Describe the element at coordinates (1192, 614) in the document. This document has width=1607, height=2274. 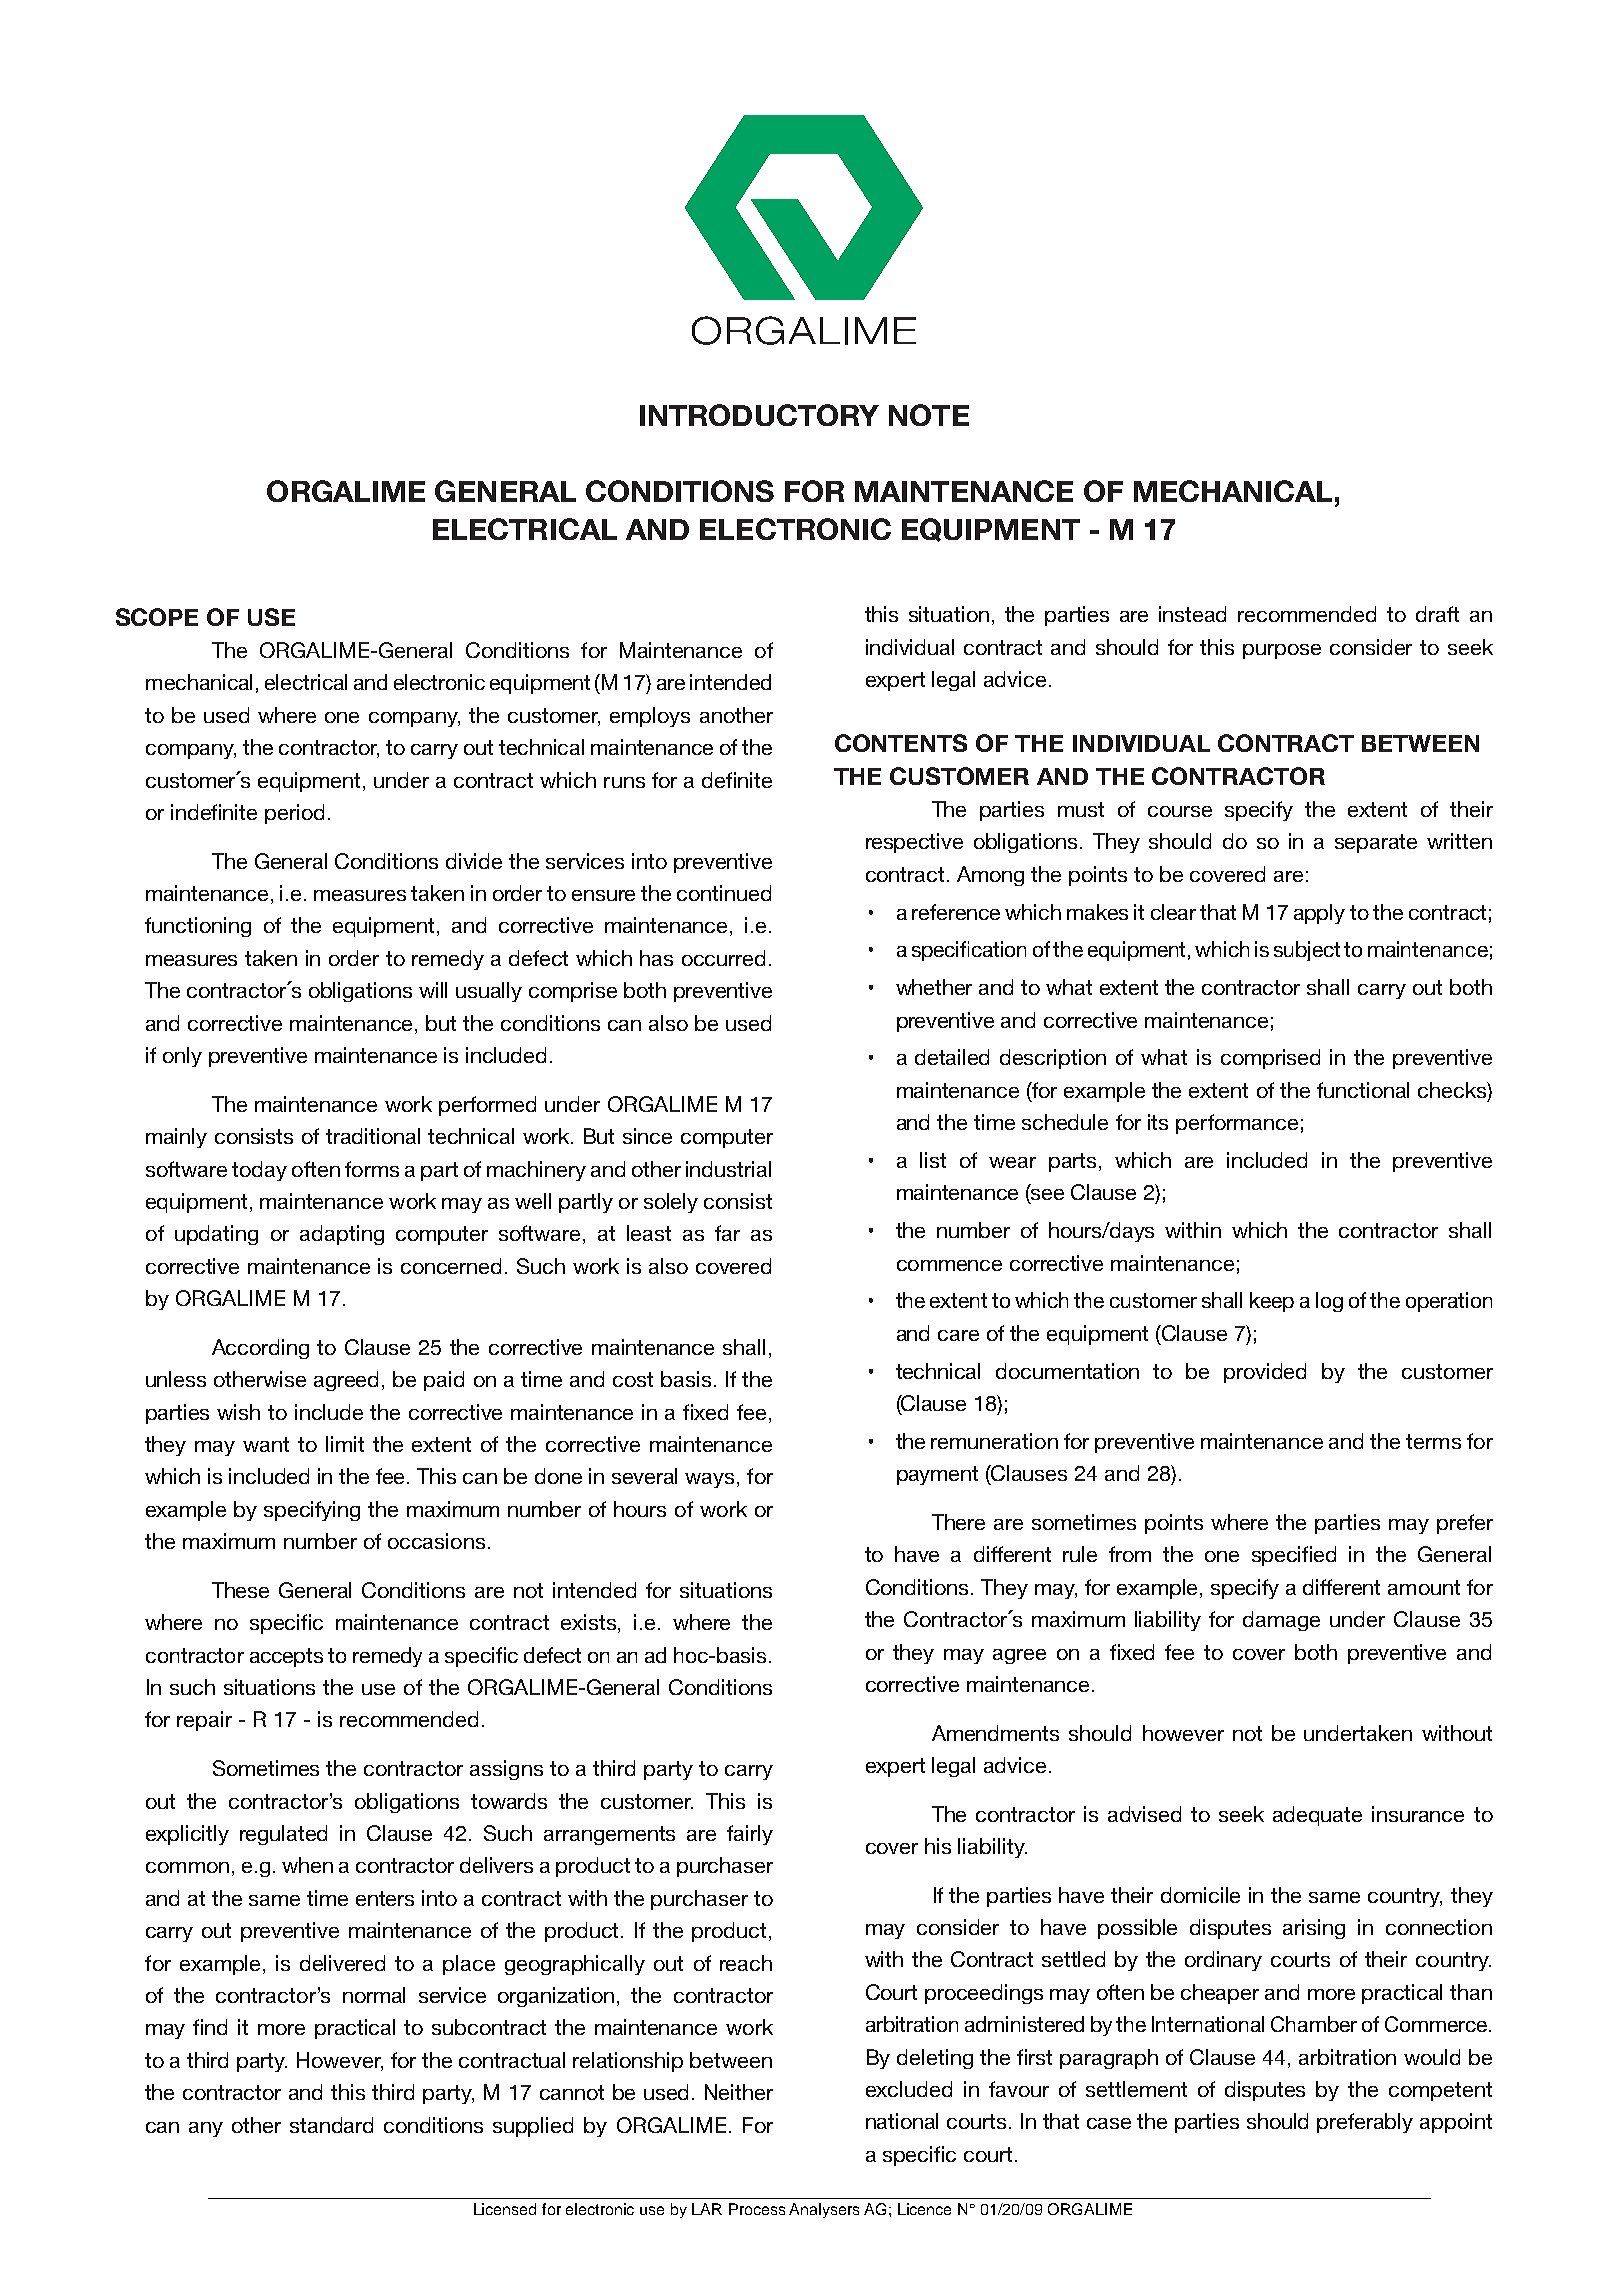
I see `instead` at that location.
